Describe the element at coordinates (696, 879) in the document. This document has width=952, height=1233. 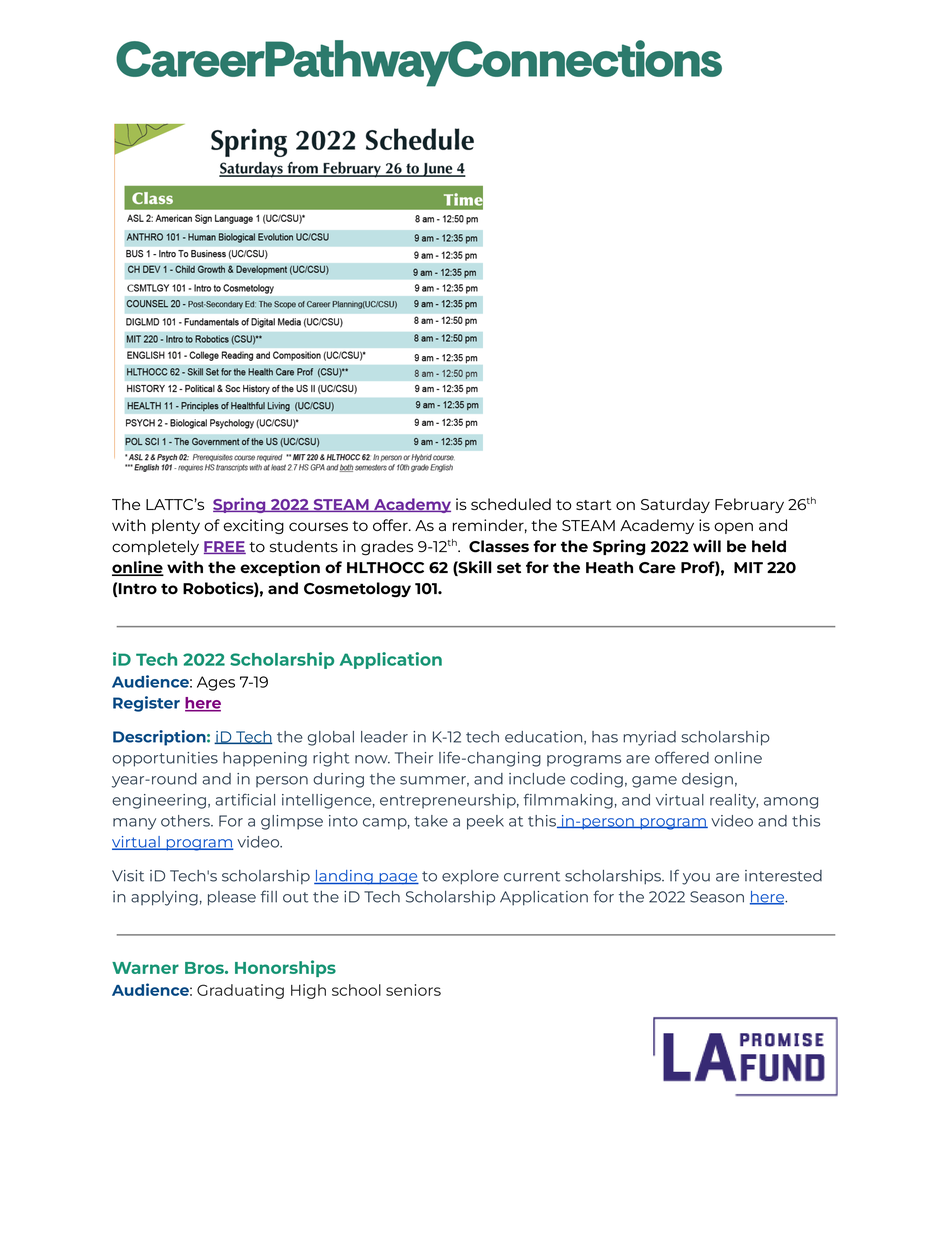
I see `you` at that location.
